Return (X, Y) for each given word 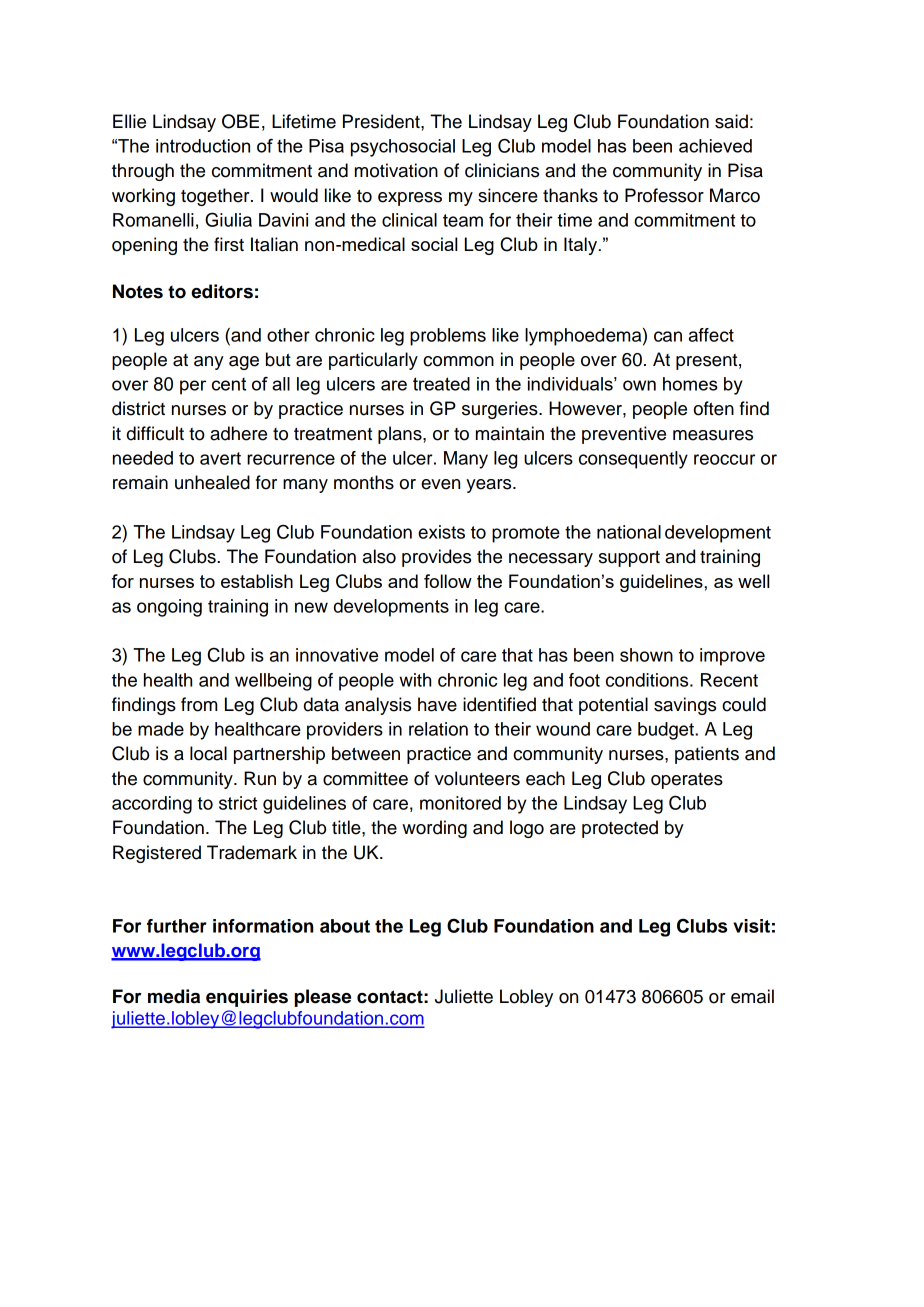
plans (401, 435)
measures (713, 435)
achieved (715, 146)
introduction (203, 146)
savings (685, 706)
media (174, 996)
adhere (238, 433)
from (199, 704)
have (437, 704)
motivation (396, 170)
